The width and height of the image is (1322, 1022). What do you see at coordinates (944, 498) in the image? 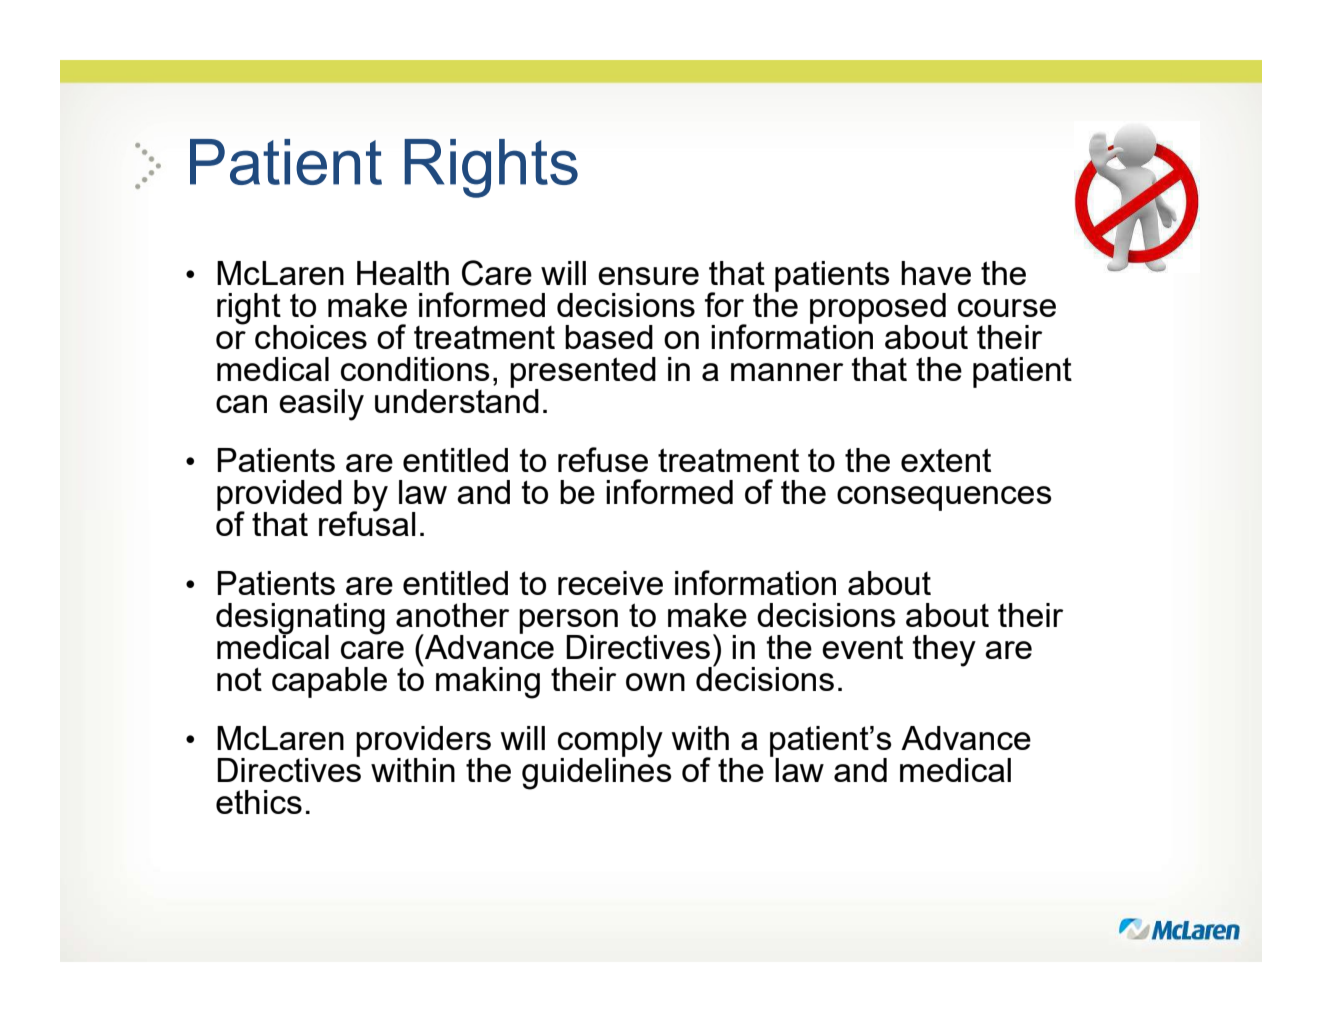
I see `consequences` at bounding box center [944, 498].
